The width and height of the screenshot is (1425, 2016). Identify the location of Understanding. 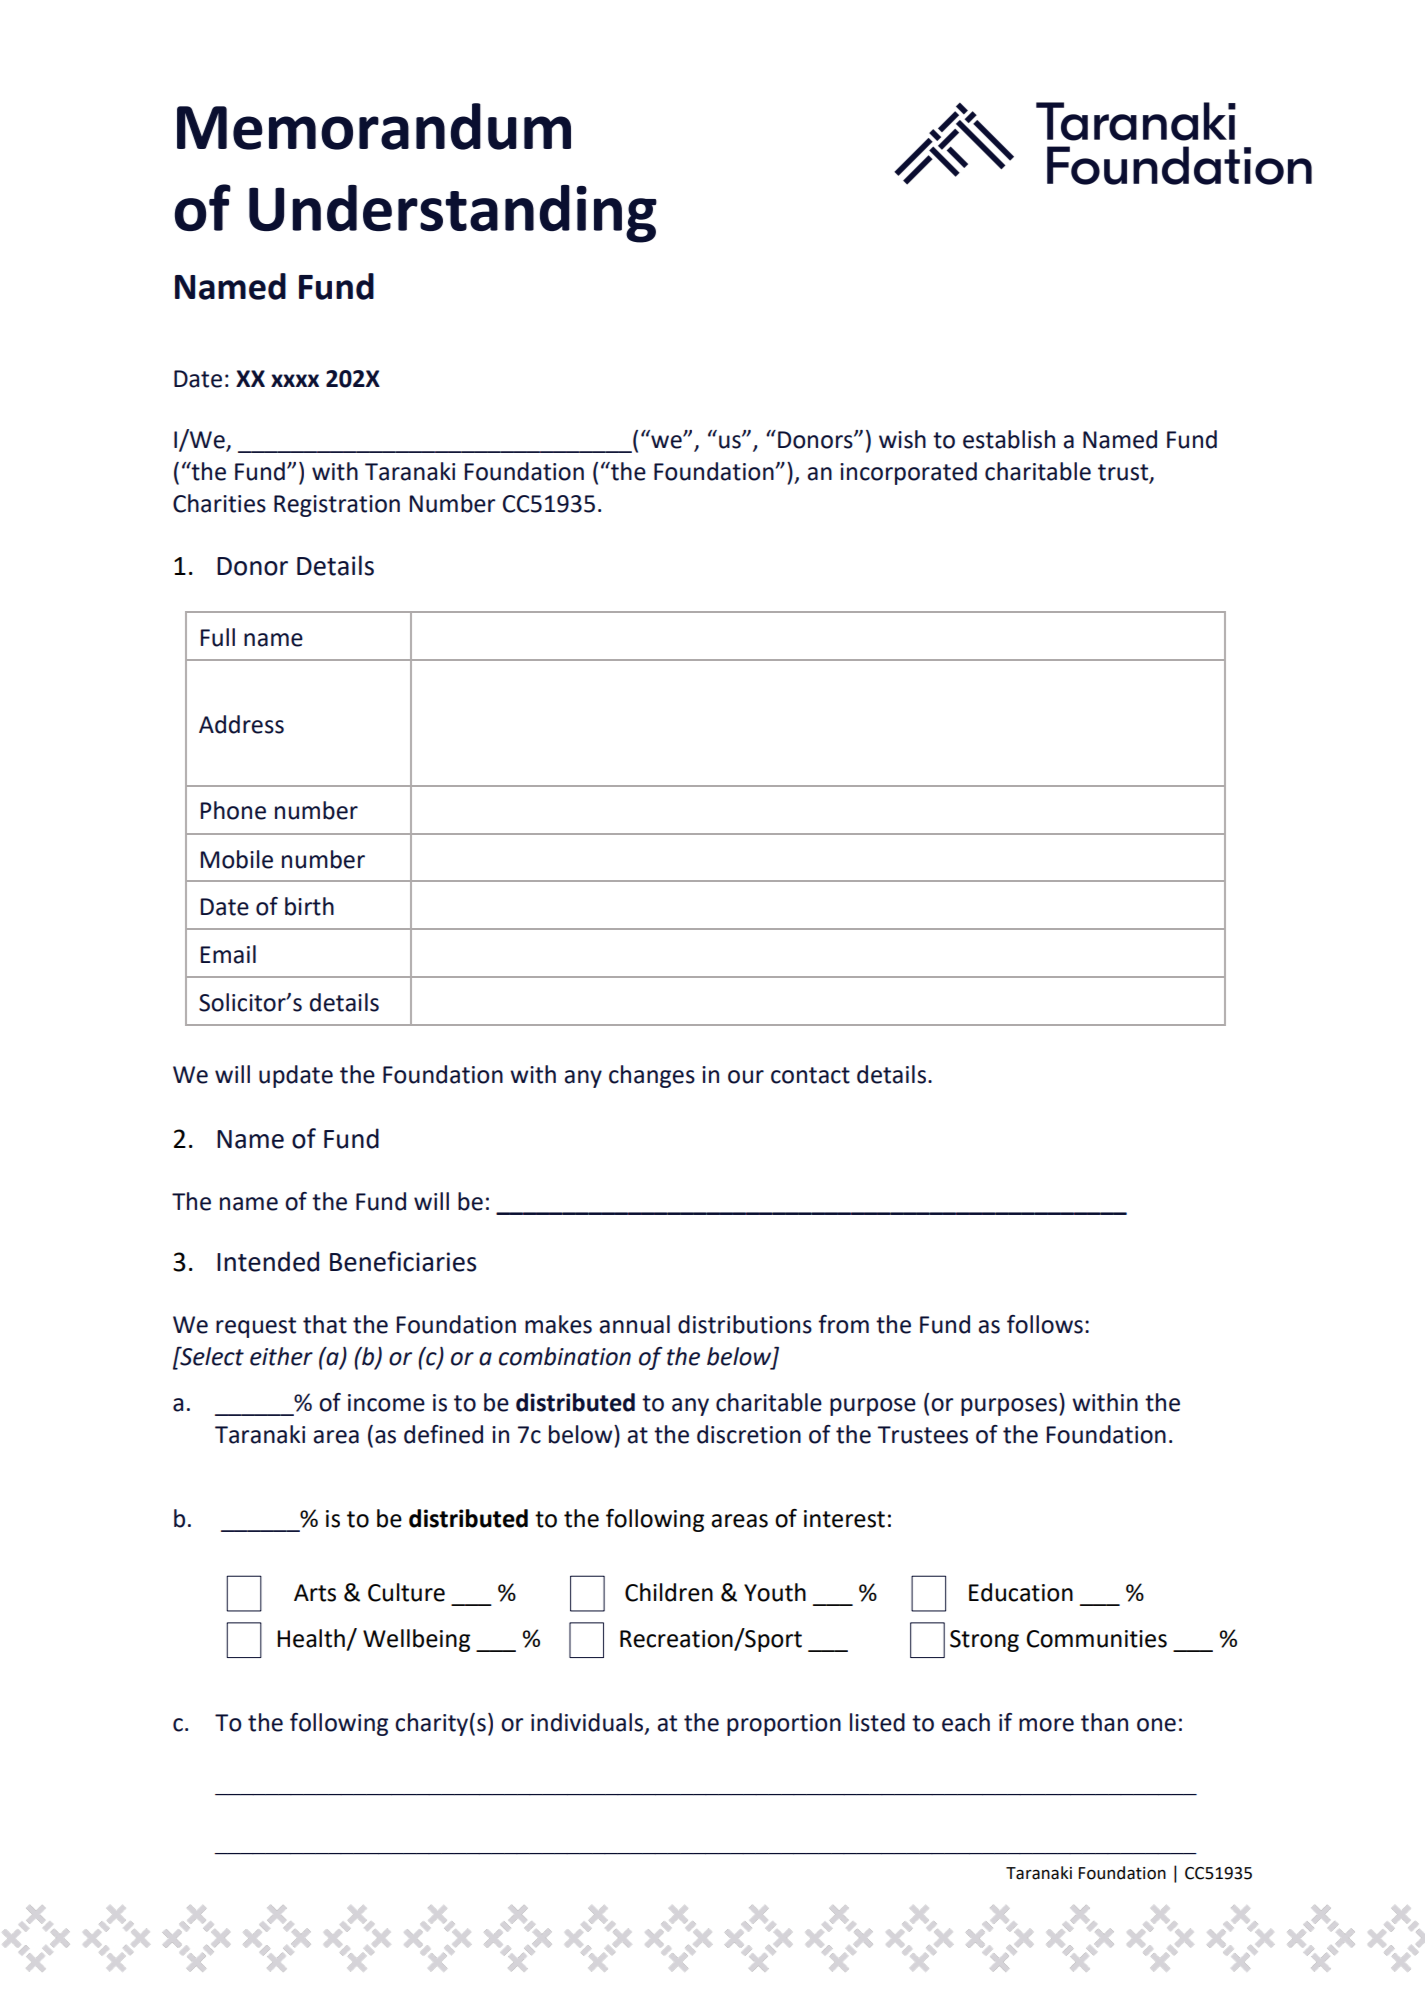
(453, 214).
